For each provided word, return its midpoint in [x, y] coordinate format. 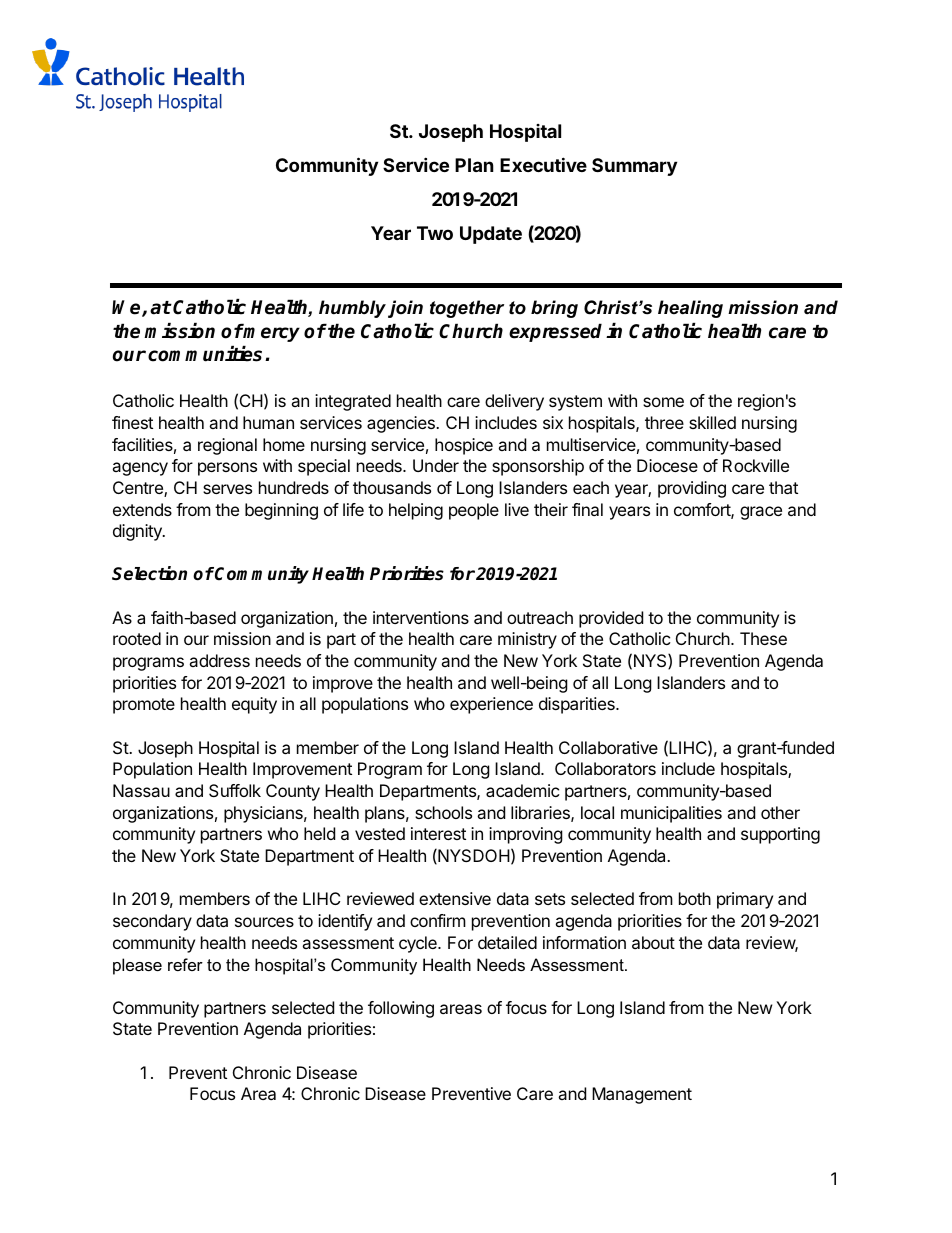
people [474, 511]
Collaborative [608, 747]
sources [264, 922]
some [663, 402]
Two [435, 233]
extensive [455, 898]
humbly [352, 309]
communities [207, 354]
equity [254, 705]
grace [761, 513]
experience [491, 705]
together [467, 309]
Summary [634, 167]
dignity [138, 532]
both [695, 898]
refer [185, 964]
